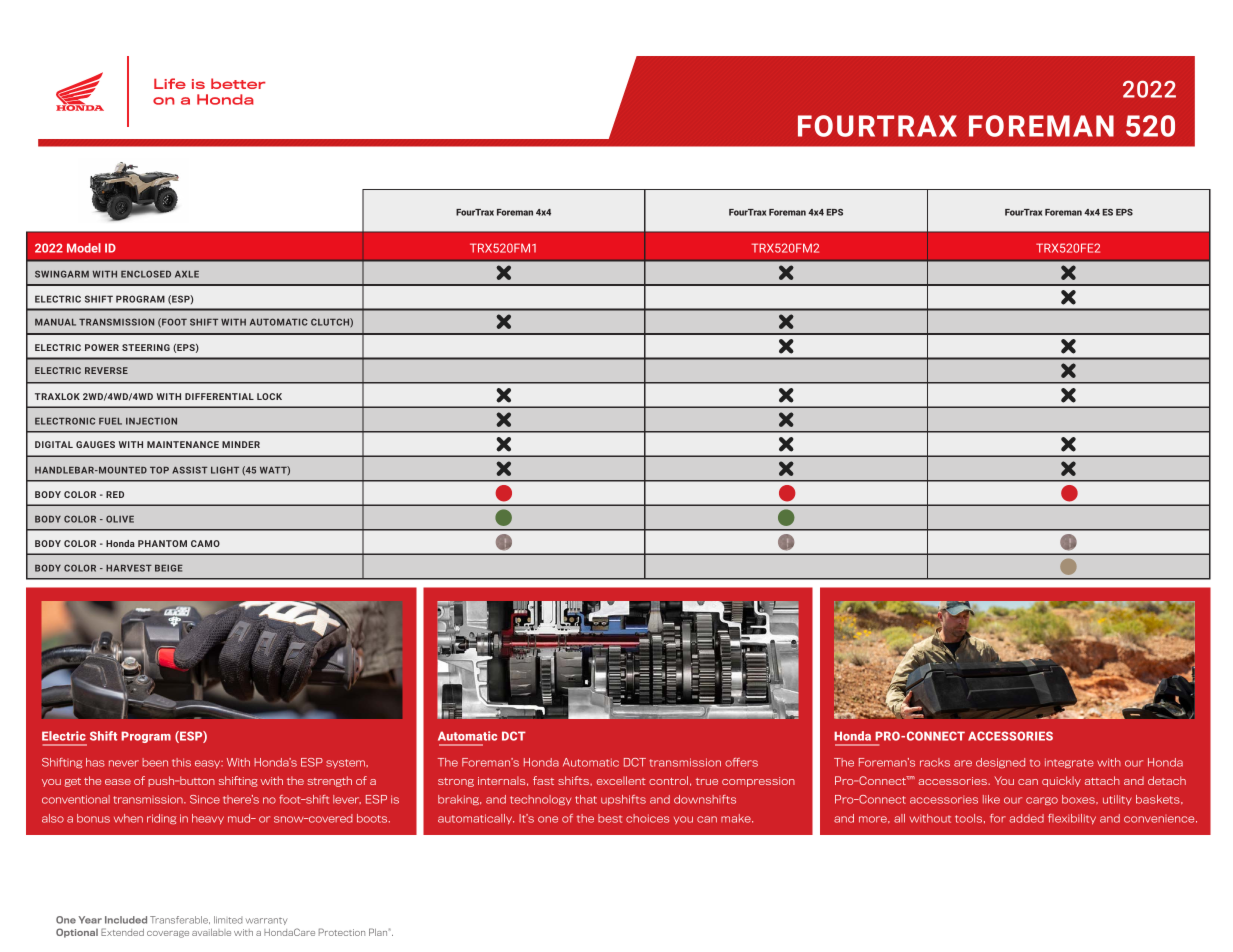 This screenshot has width=1233, height=952. Describe the element at coordinates (169, 568) in the screenshot. I see `BEIGE` at that location.
